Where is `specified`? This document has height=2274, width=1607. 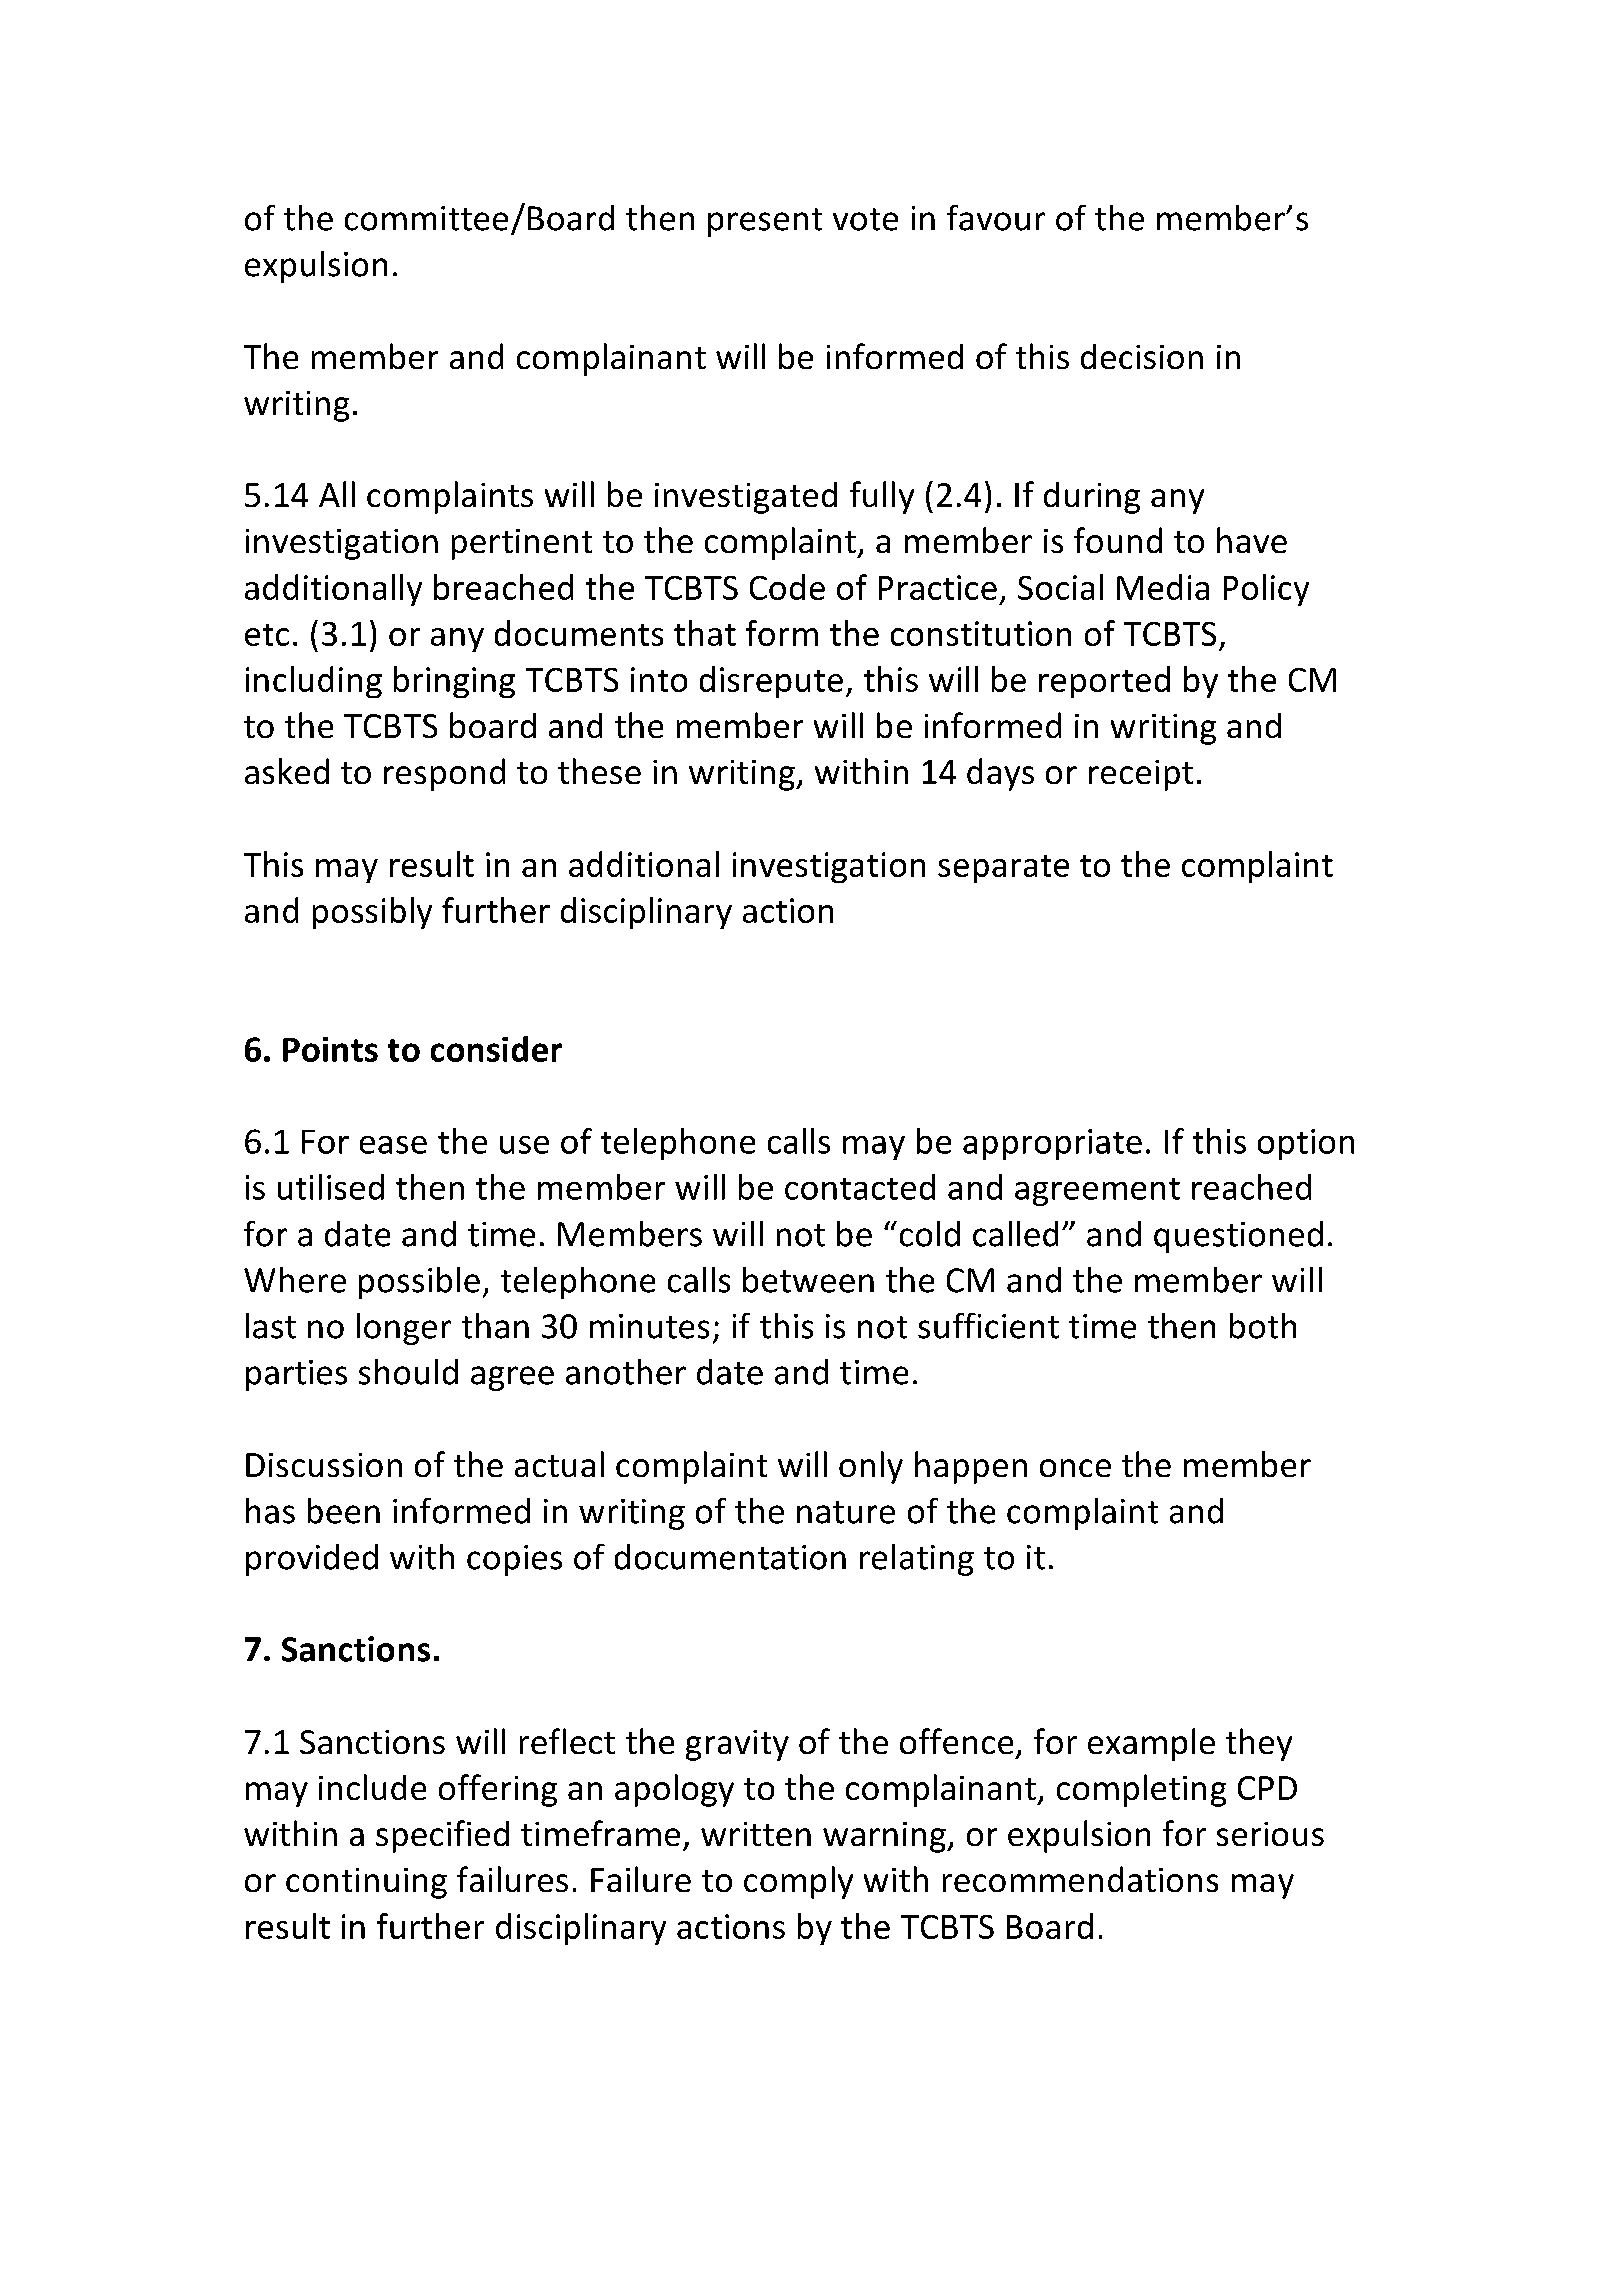 specified is located at coordinates (442, 1836).
